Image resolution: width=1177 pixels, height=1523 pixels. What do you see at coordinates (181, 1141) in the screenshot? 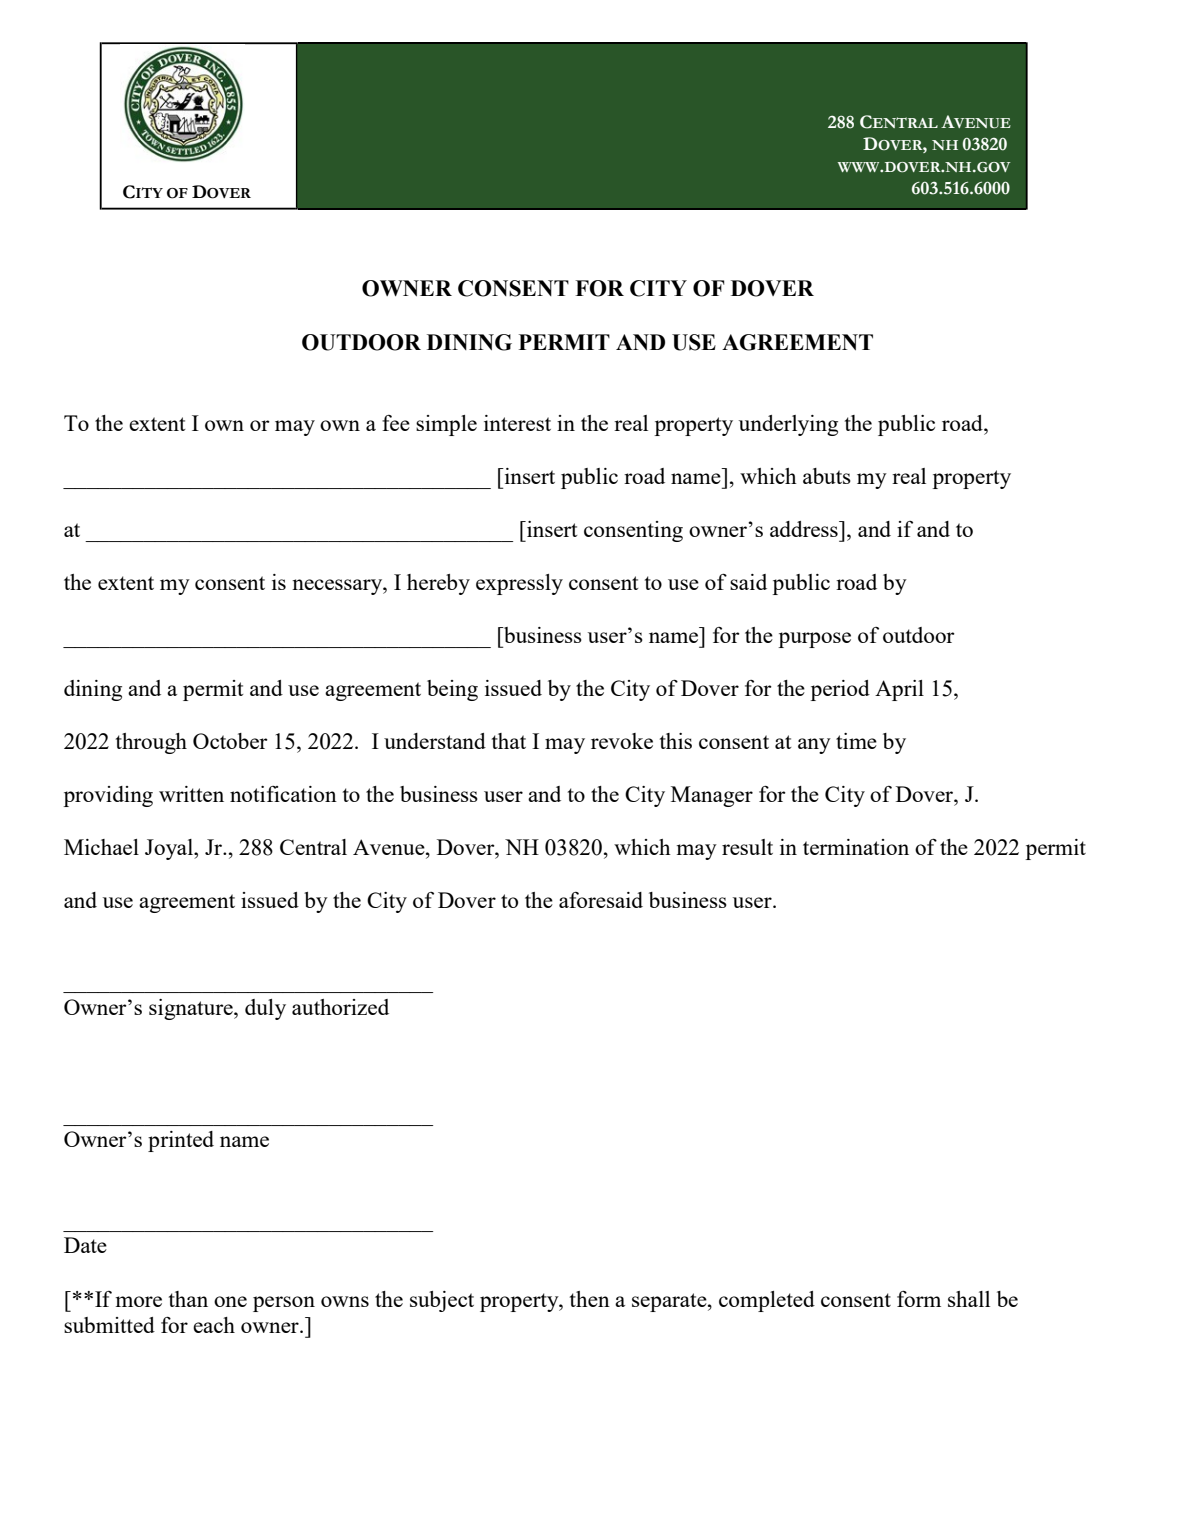
I see `printed` at bounding box center [181, 1141].
